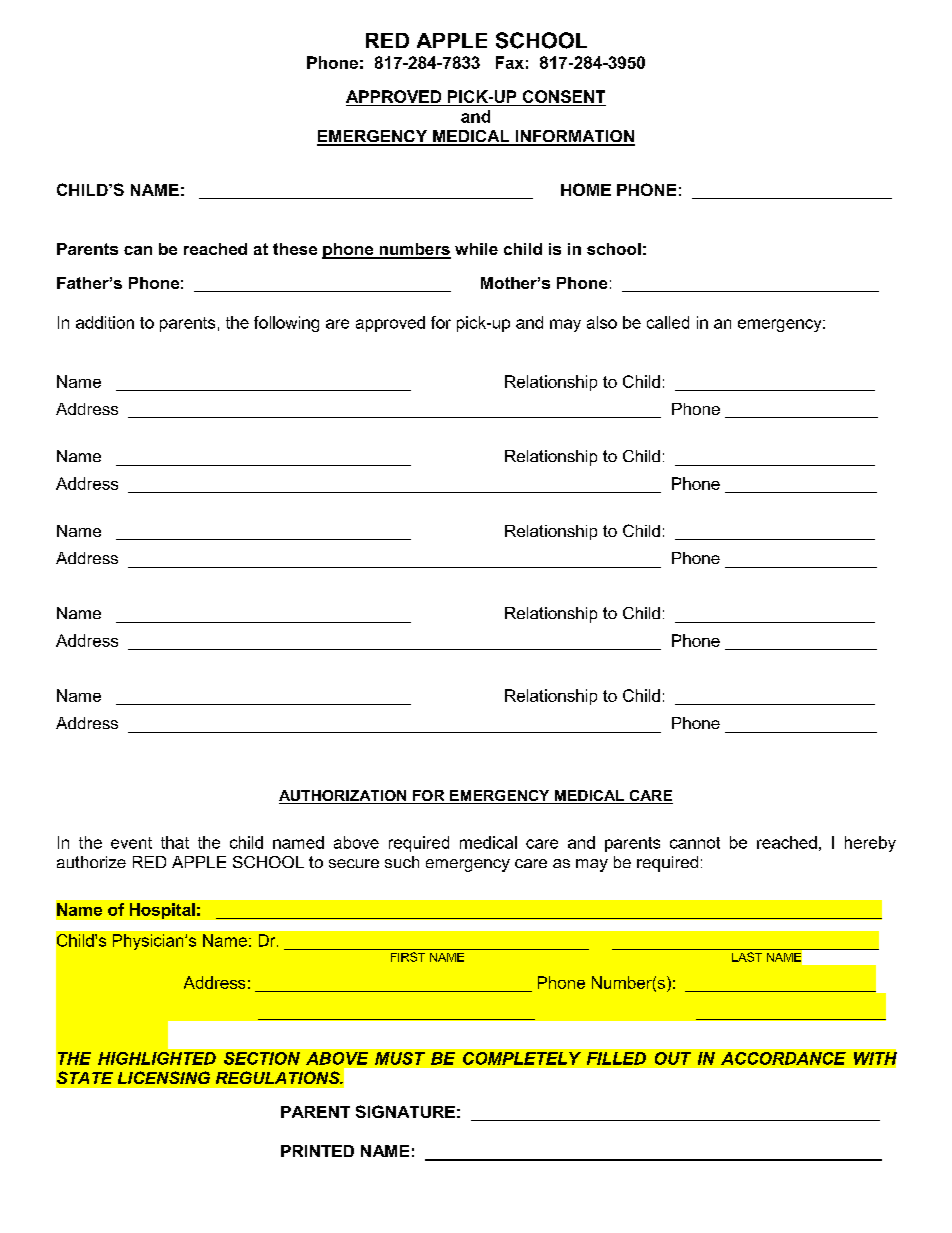 This image has height=1233, width=952. I want to click on INFORMATION, so click(574, 137).
